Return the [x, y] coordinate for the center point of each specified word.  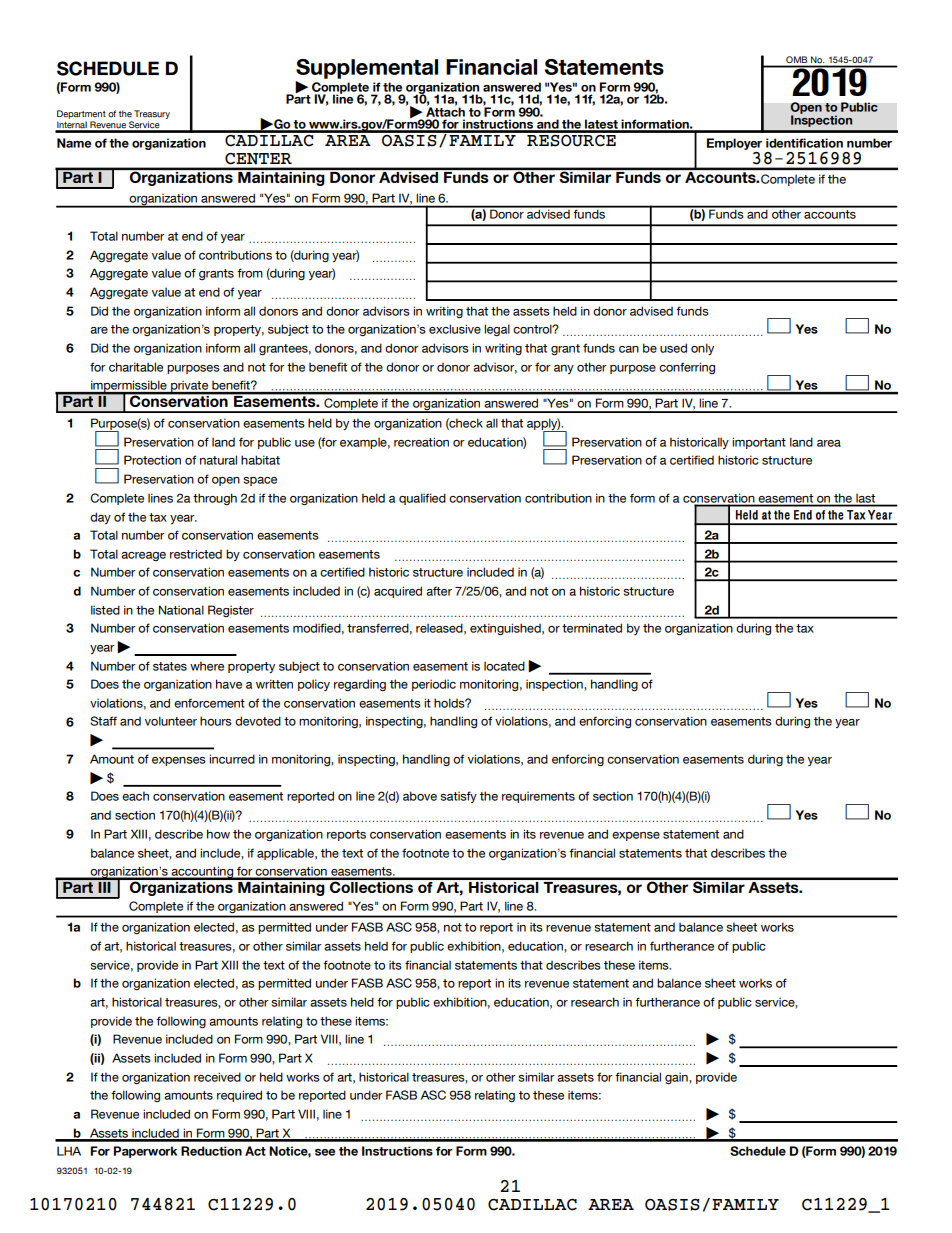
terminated [592, 628]
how [218, 834]
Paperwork [145, 1152]
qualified [422, 499]
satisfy [458, 797]
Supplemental [367, 69]
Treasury [152, 114]
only [702, 349]
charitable [136, 367]
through [215, 499]
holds [450, 703]
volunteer [171, 721]
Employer [734, 144]
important [759, 443]
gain [677, 1079]
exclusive [455, 329]
